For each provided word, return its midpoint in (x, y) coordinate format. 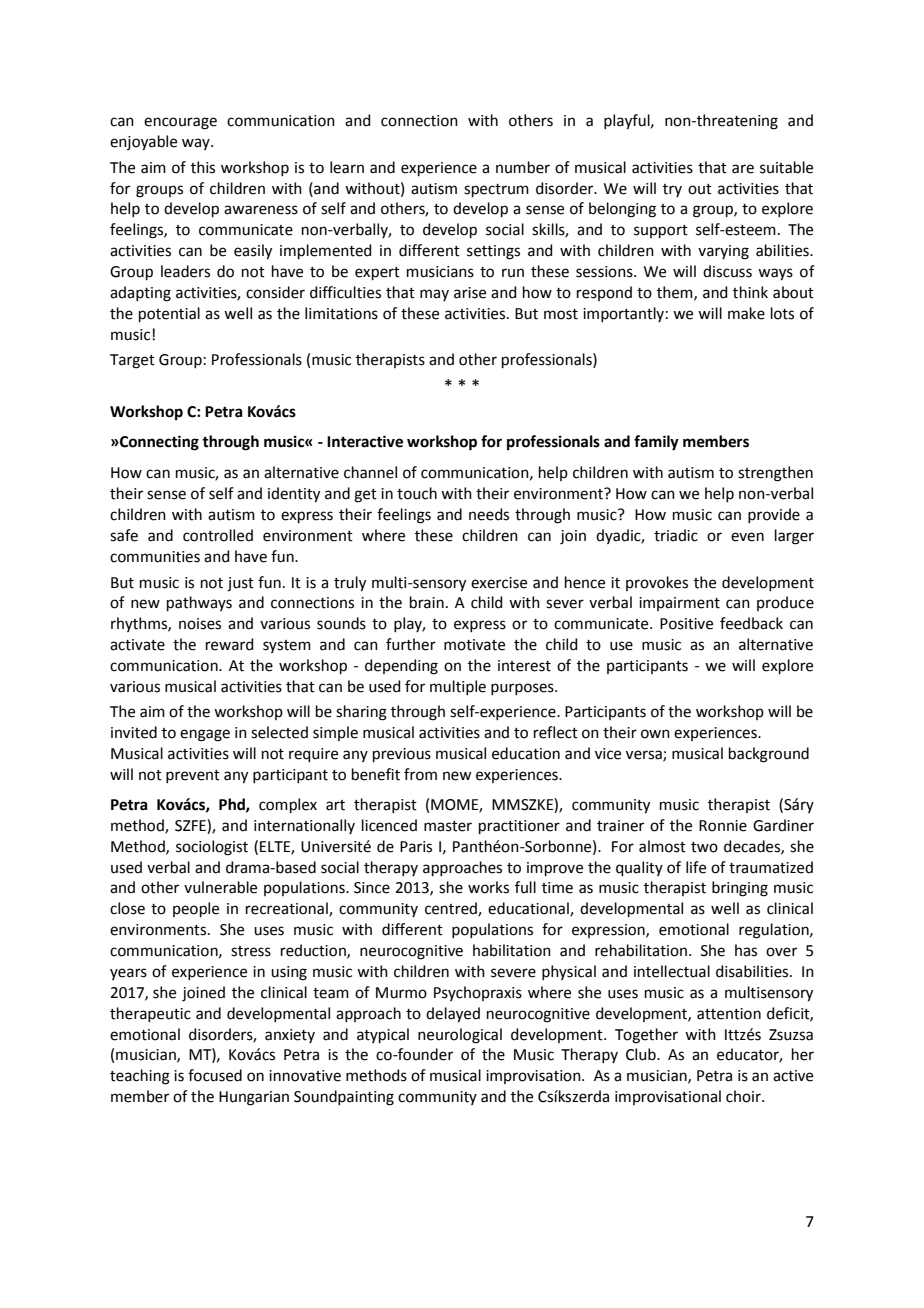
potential (169, 314)
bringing (740, 889)
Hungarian (254, 1098)
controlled (218, 535)
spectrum (496, 190)
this (203, 167)
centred (452, 909)
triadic (676, 535)
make (746, 313)
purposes (523, 689)
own (655, 734)
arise (470, 293)
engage (205, 735)
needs (489, 514)
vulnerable (220, 887)
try (672, 190)
